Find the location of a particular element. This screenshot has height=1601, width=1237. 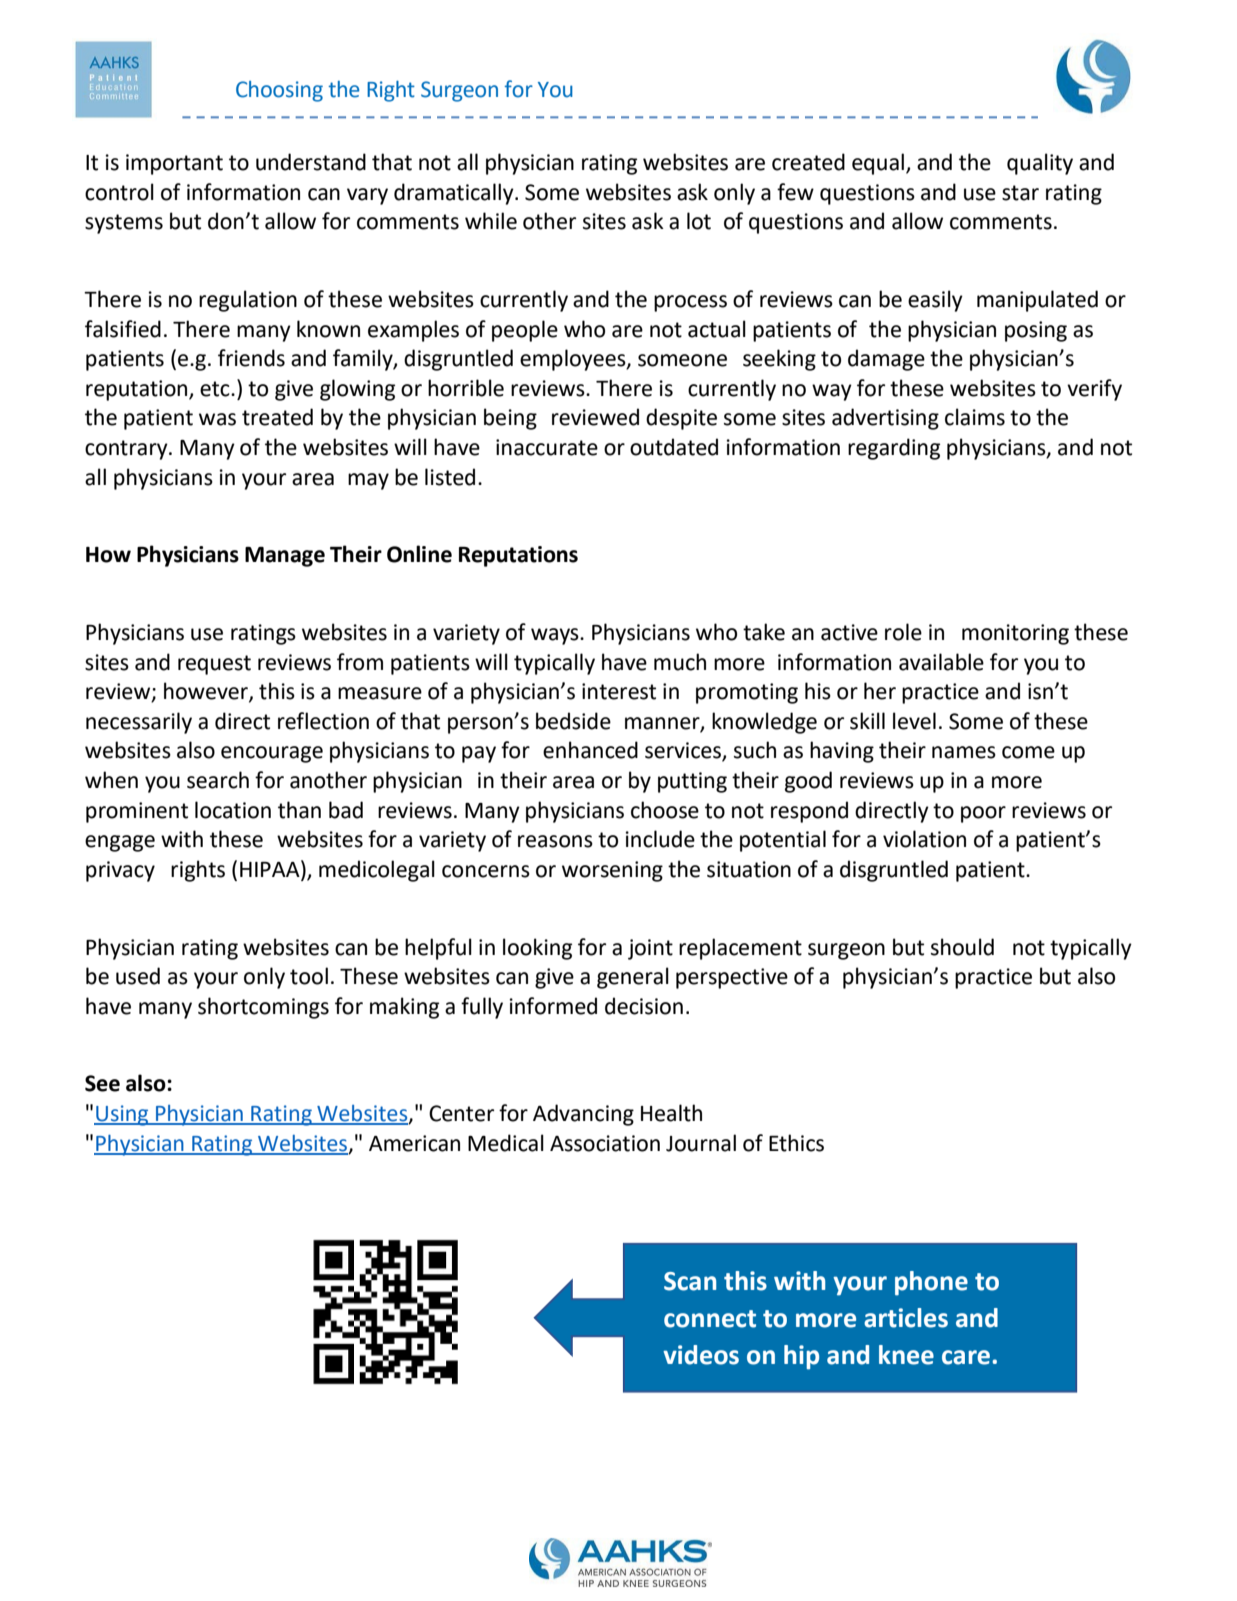

Scan is located at coordinates (690, 1281).
